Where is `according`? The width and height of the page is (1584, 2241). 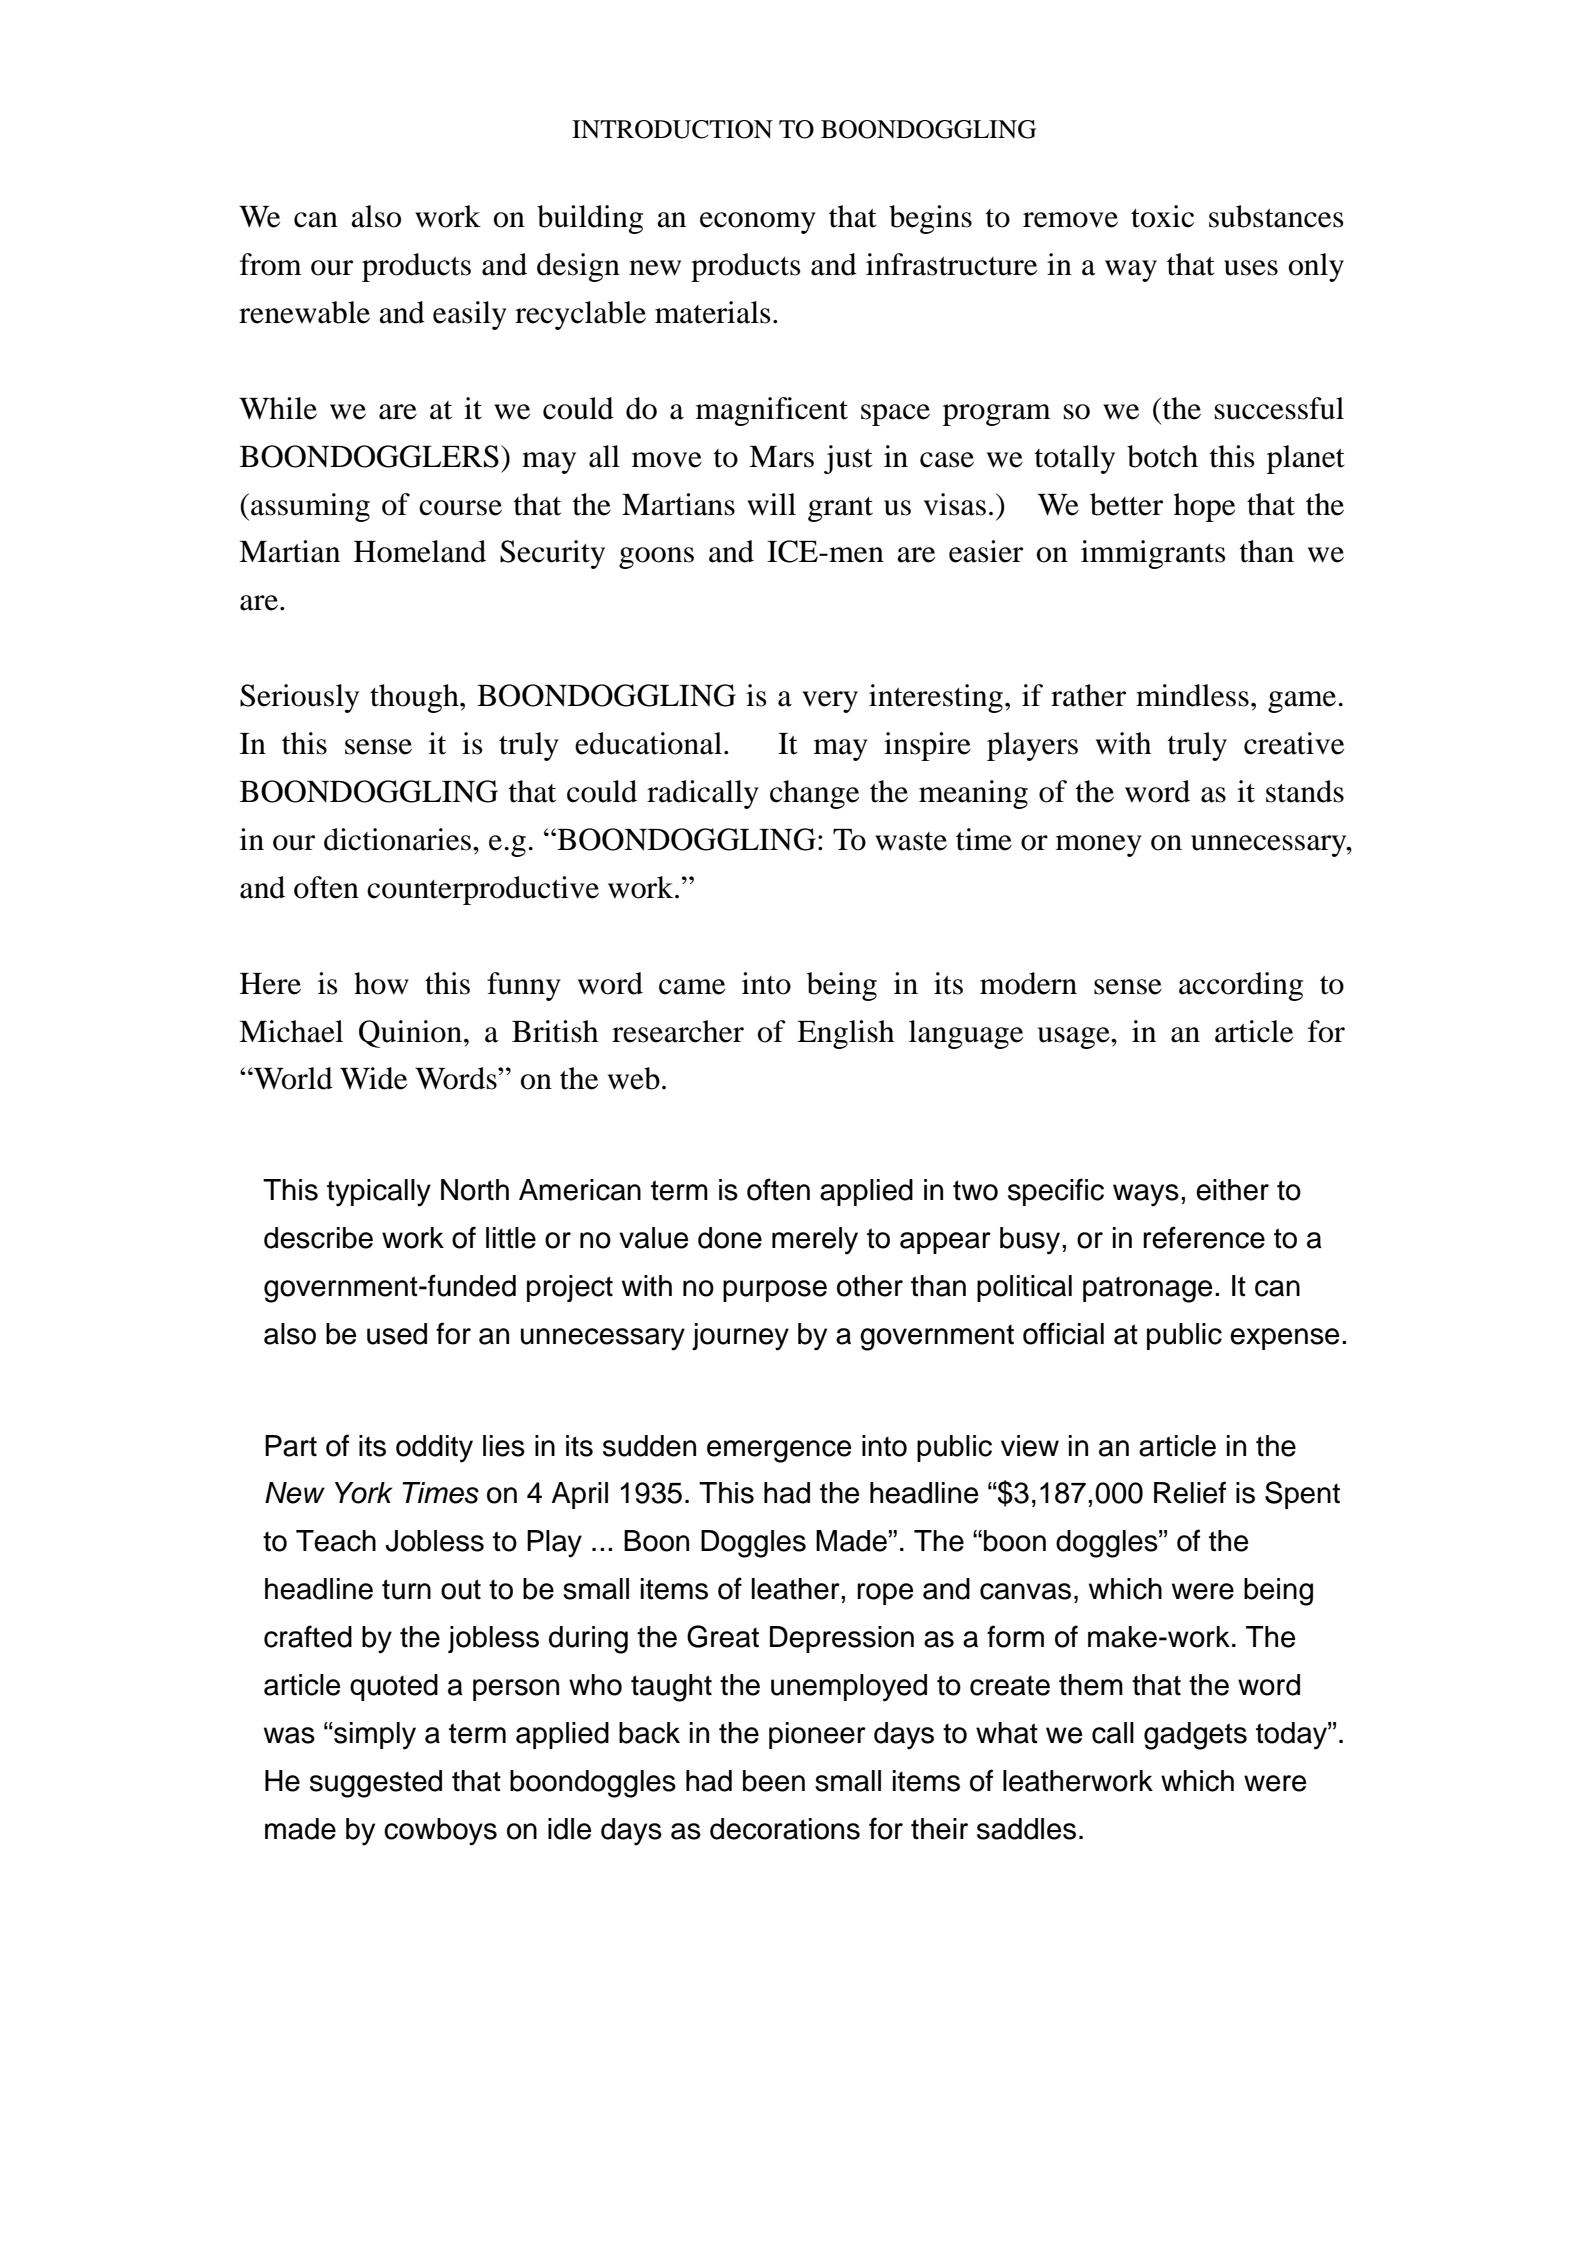 according is located at coordinates (1241, 986).
